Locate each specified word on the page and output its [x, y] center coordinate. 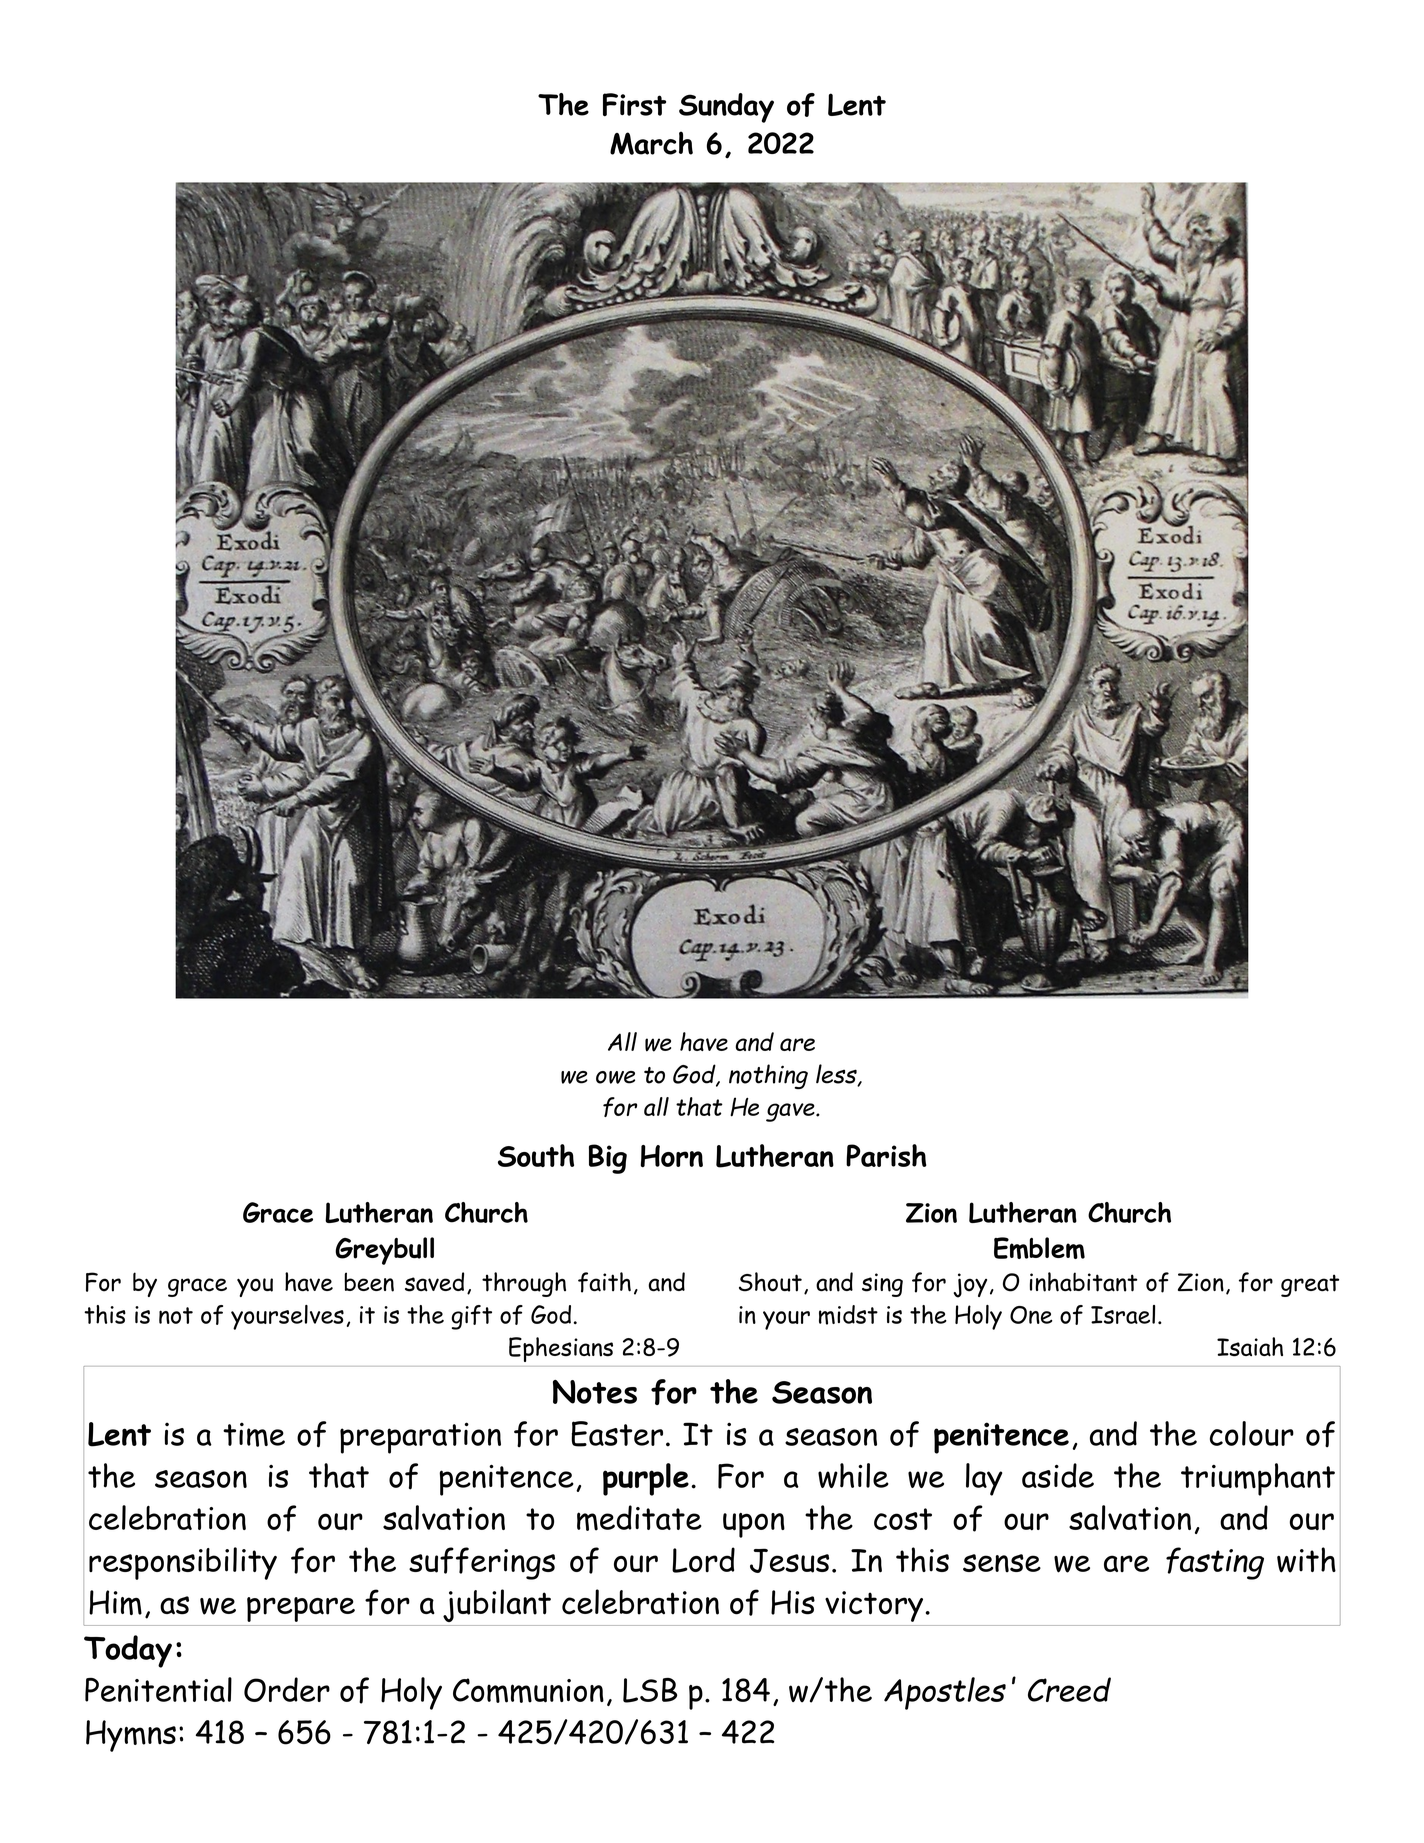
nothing [768, 1076]
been [369, 1282]
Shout [770, 1282]
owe [615, 1077]
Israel [1123, 1314]
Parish [886, 1155]
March [651, 143]
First [634, 104]
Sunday [726, 108]
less [837, 1075]
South [536, 1155]
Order [287, 1689]
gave [791, 1112]
